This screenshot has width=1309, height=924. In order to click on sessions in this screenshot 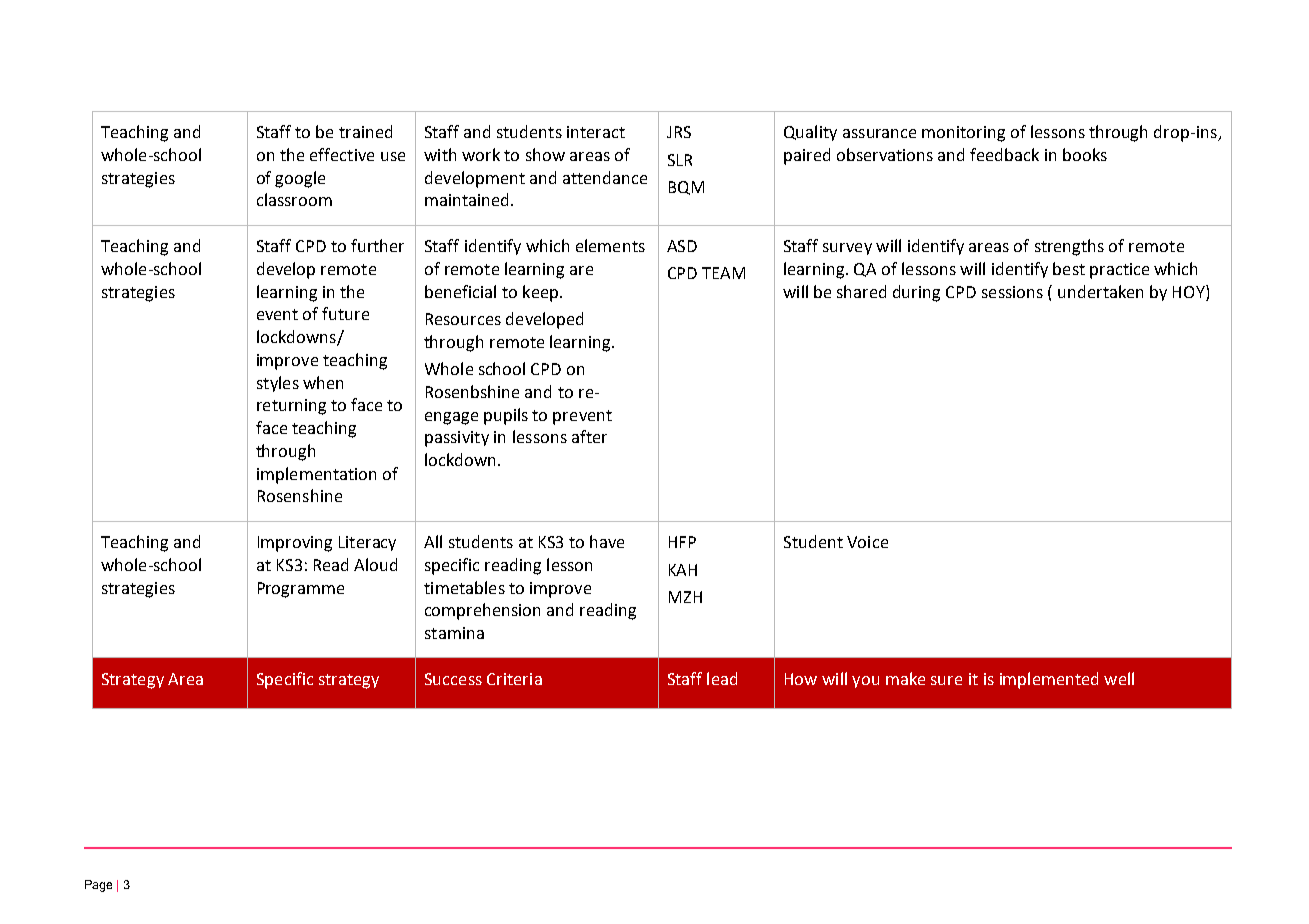, I will do `click(1012, 292)`.
